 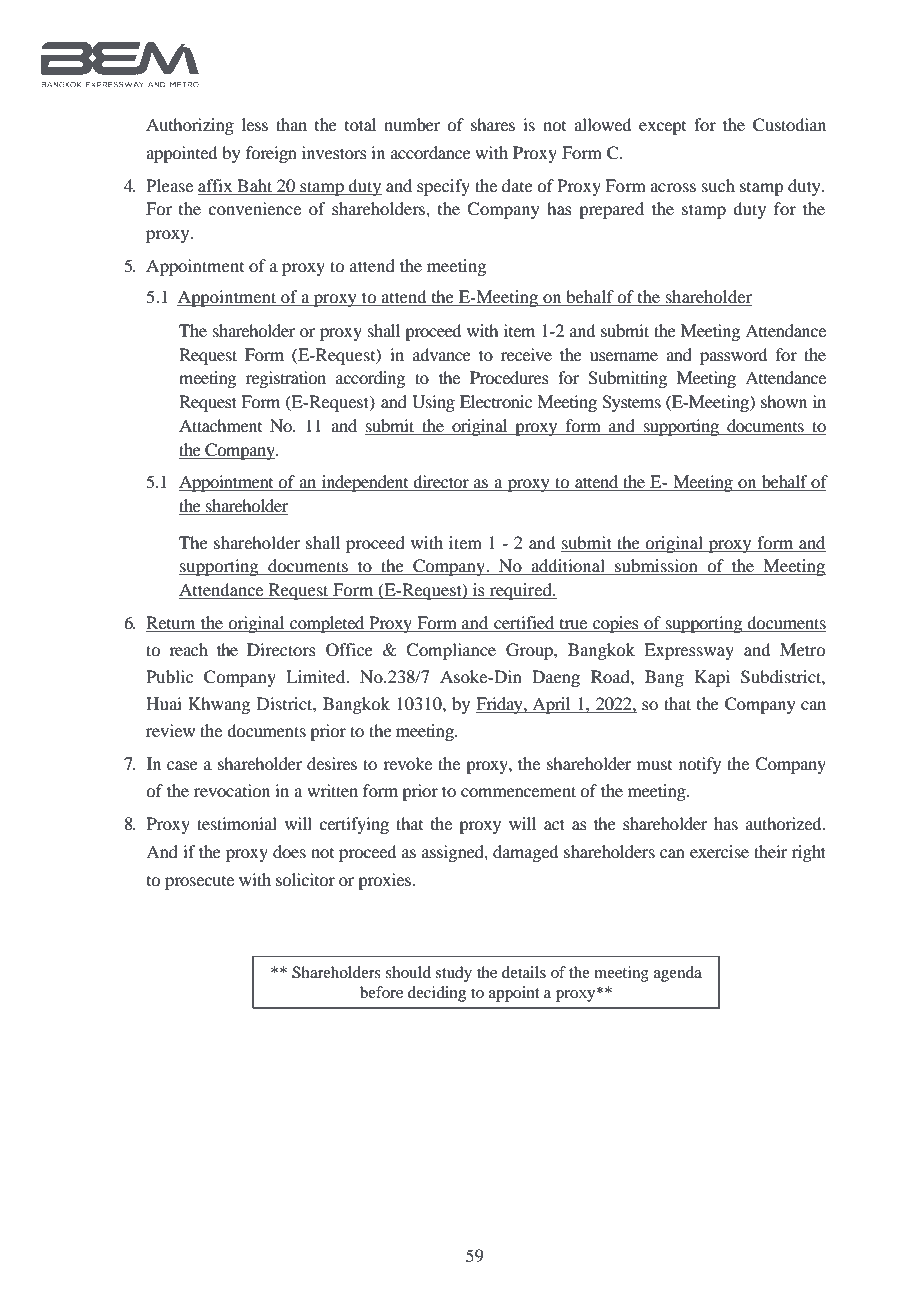 I want to click on shown, so click(x=784, y=401).
